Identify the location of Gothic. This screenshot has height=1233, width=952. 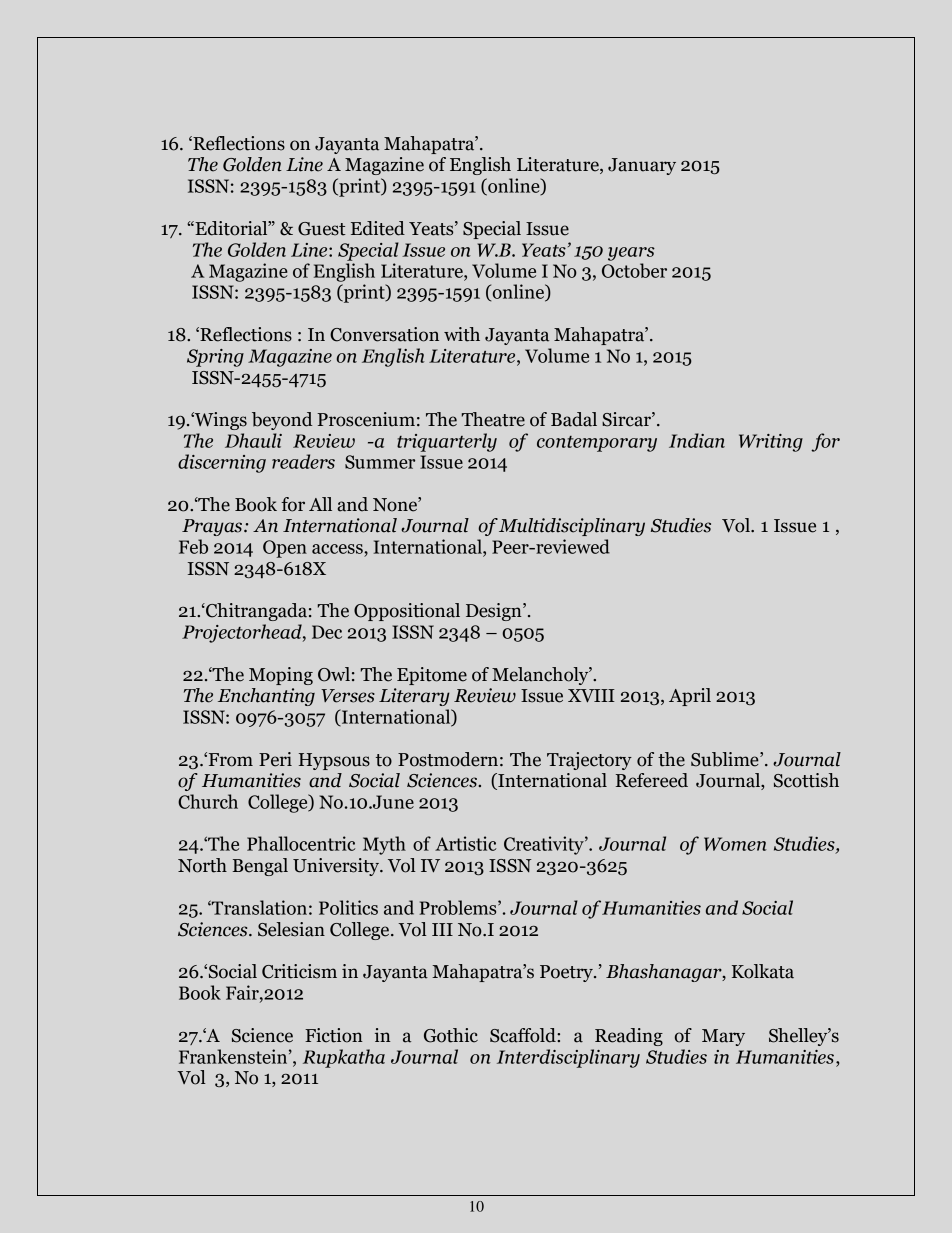
(451, 1035).
